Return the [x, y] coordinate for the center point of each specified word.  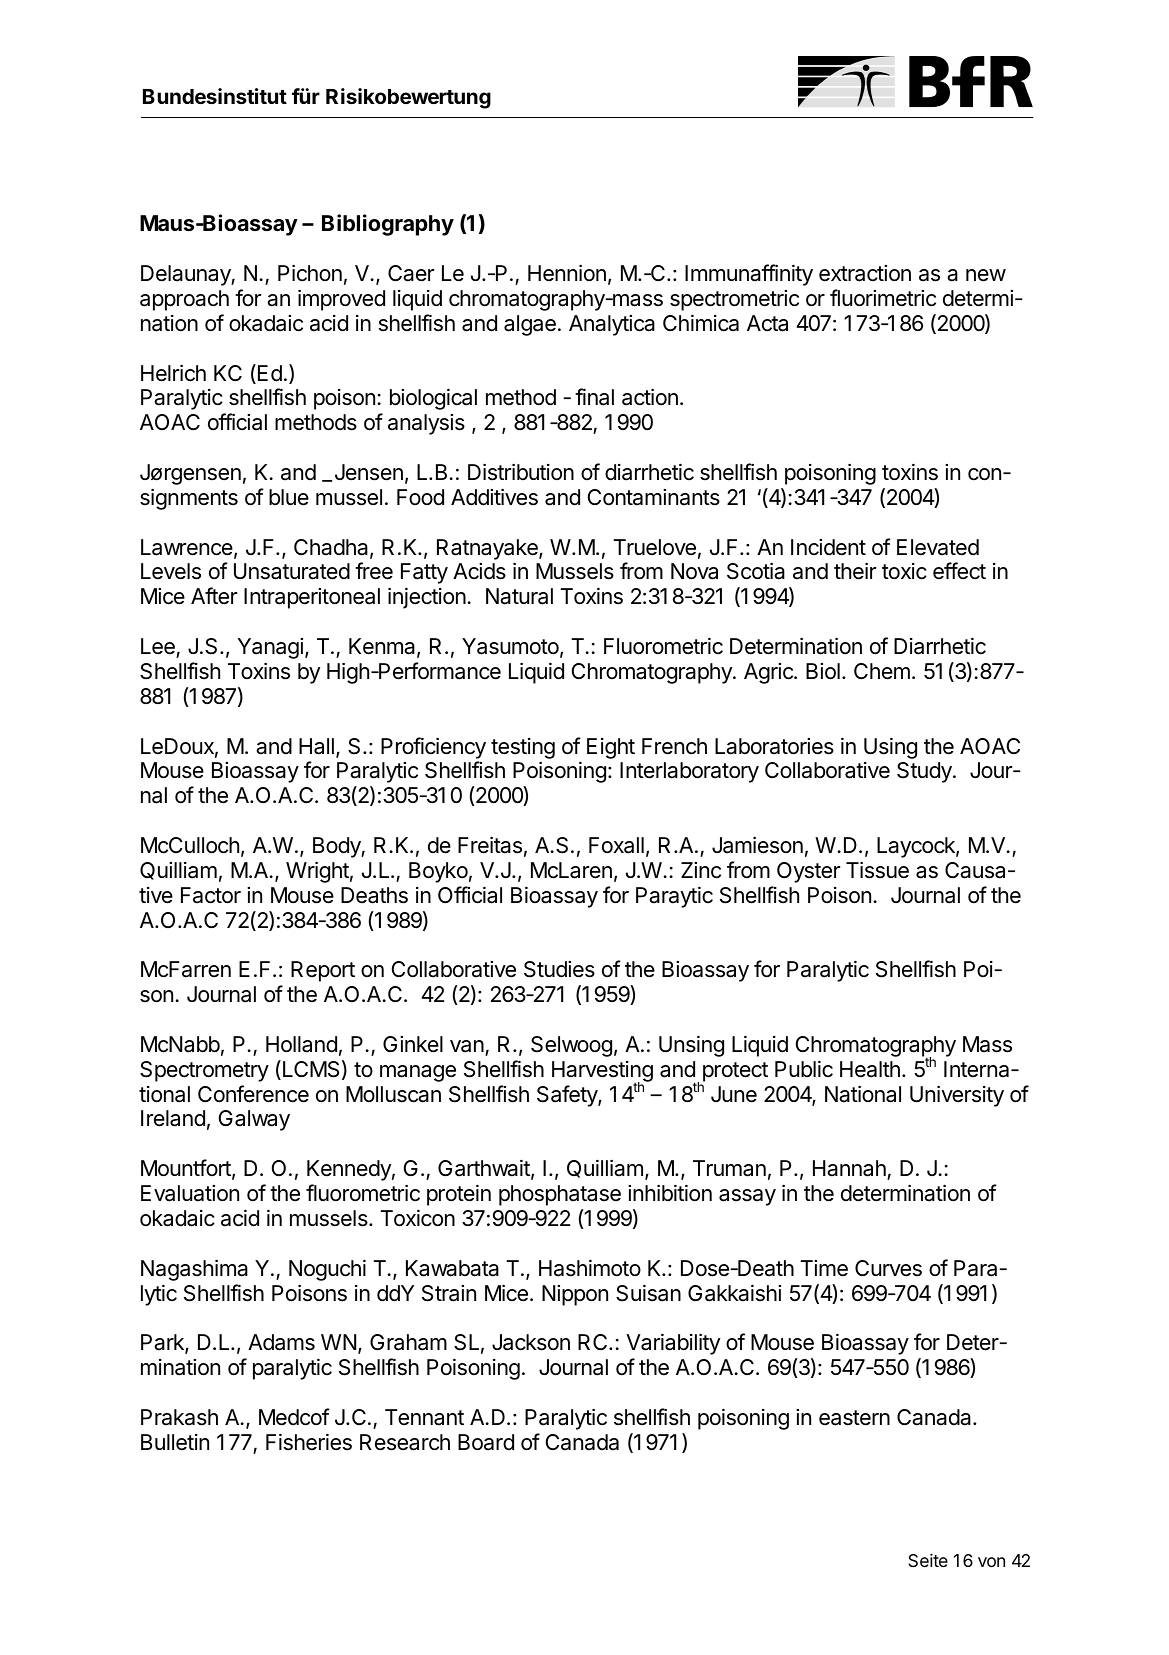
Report [323, 971]
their [855, 571]
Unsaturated [292, 571]
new [986, 275]
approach [184, 300]
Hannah [850, 1170]
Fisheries [309, 1442]
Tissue [877, 870]
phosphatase [560, 1195]
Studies [559, 969]
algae [530, 325]
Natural [519, 596]
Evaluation [190, 1193]
